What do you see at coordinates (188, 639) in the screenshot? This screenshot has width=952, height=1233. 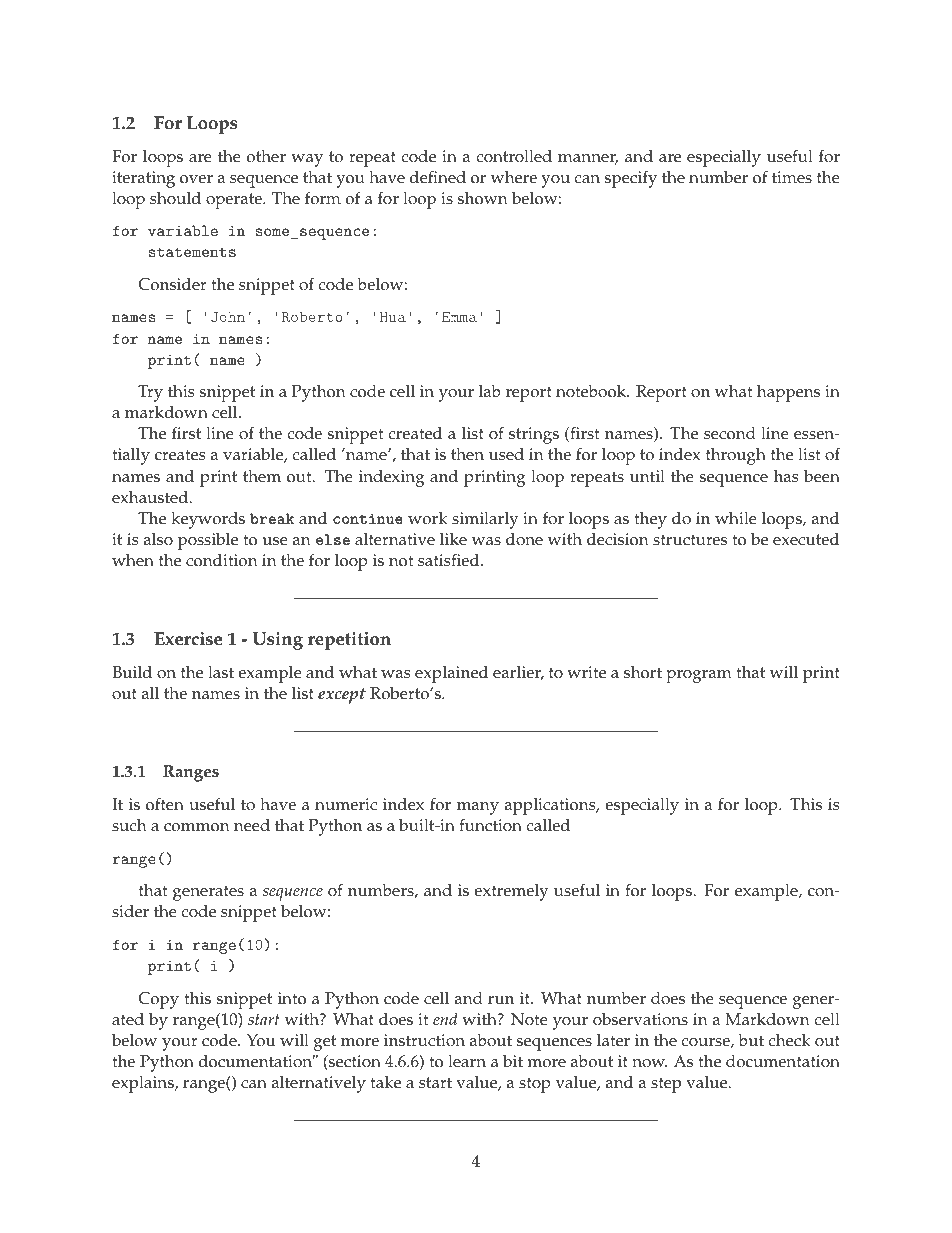 I see `Exercise` at bounding box center [188, 639].
